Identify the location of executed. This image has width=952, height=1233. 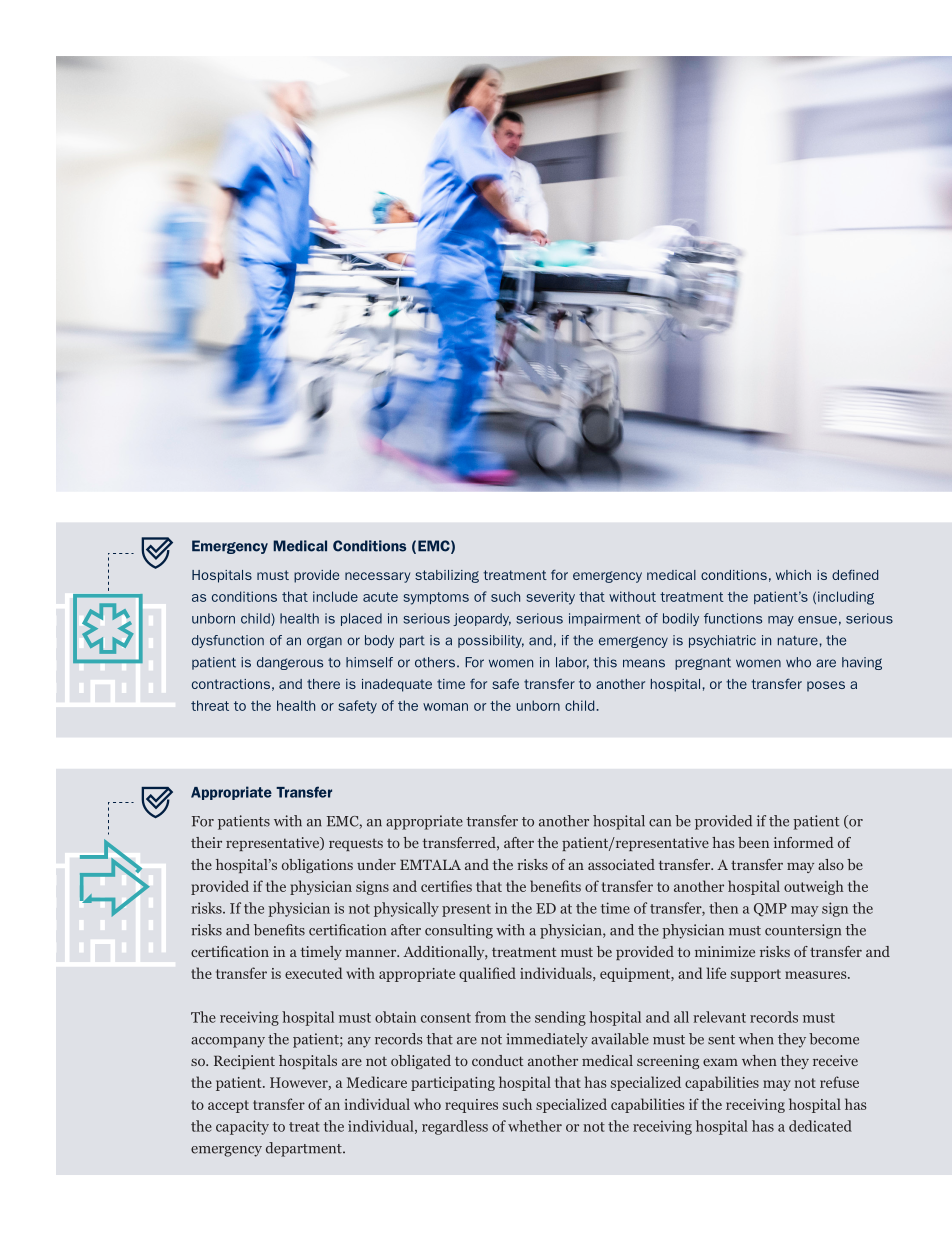
(314, 973).
